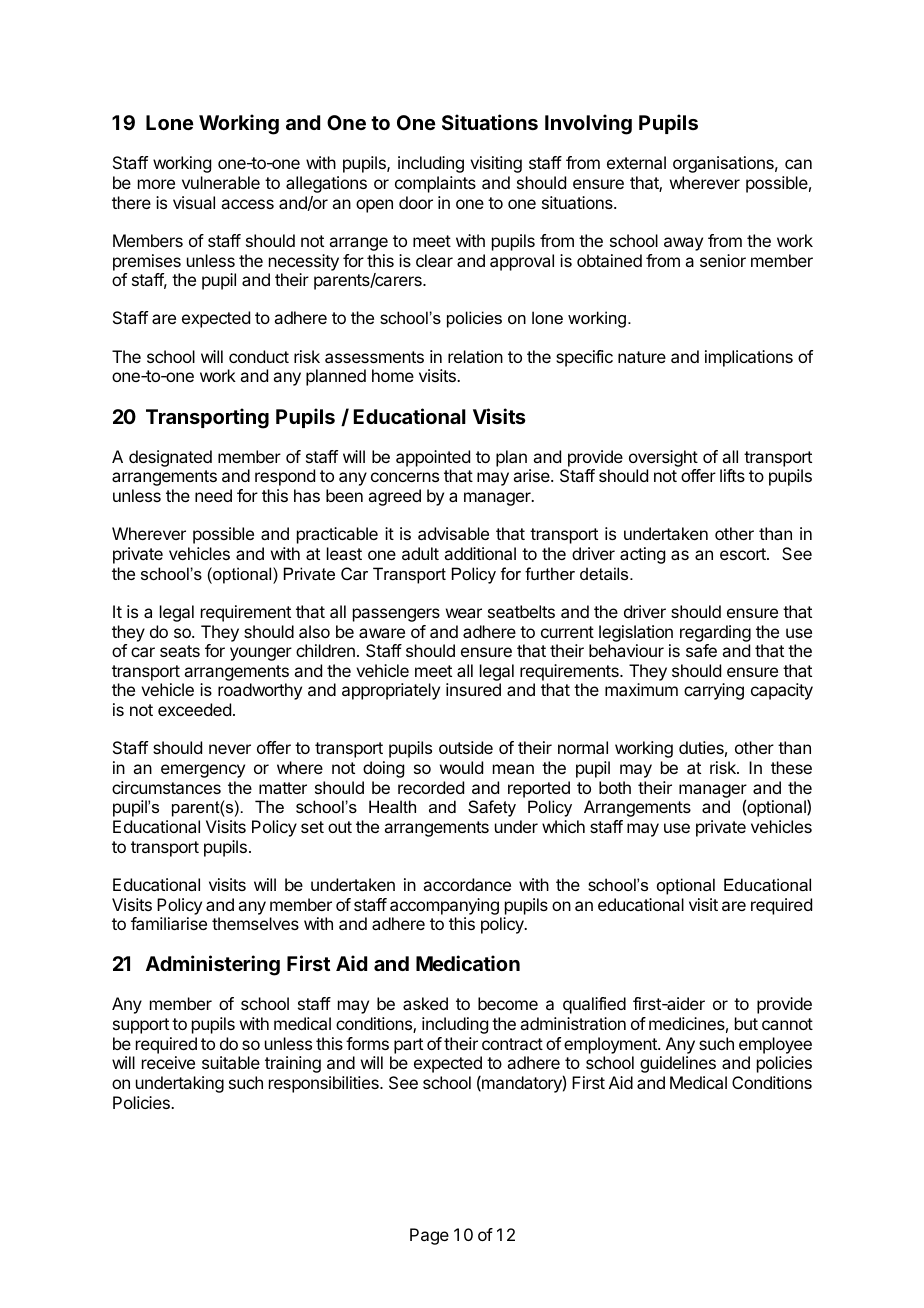 The width and height of the page is (924, 1308). What do you see at coordinates (221, 182) in the page?
I see `vulnerable` at bounding box center [221, 182].
